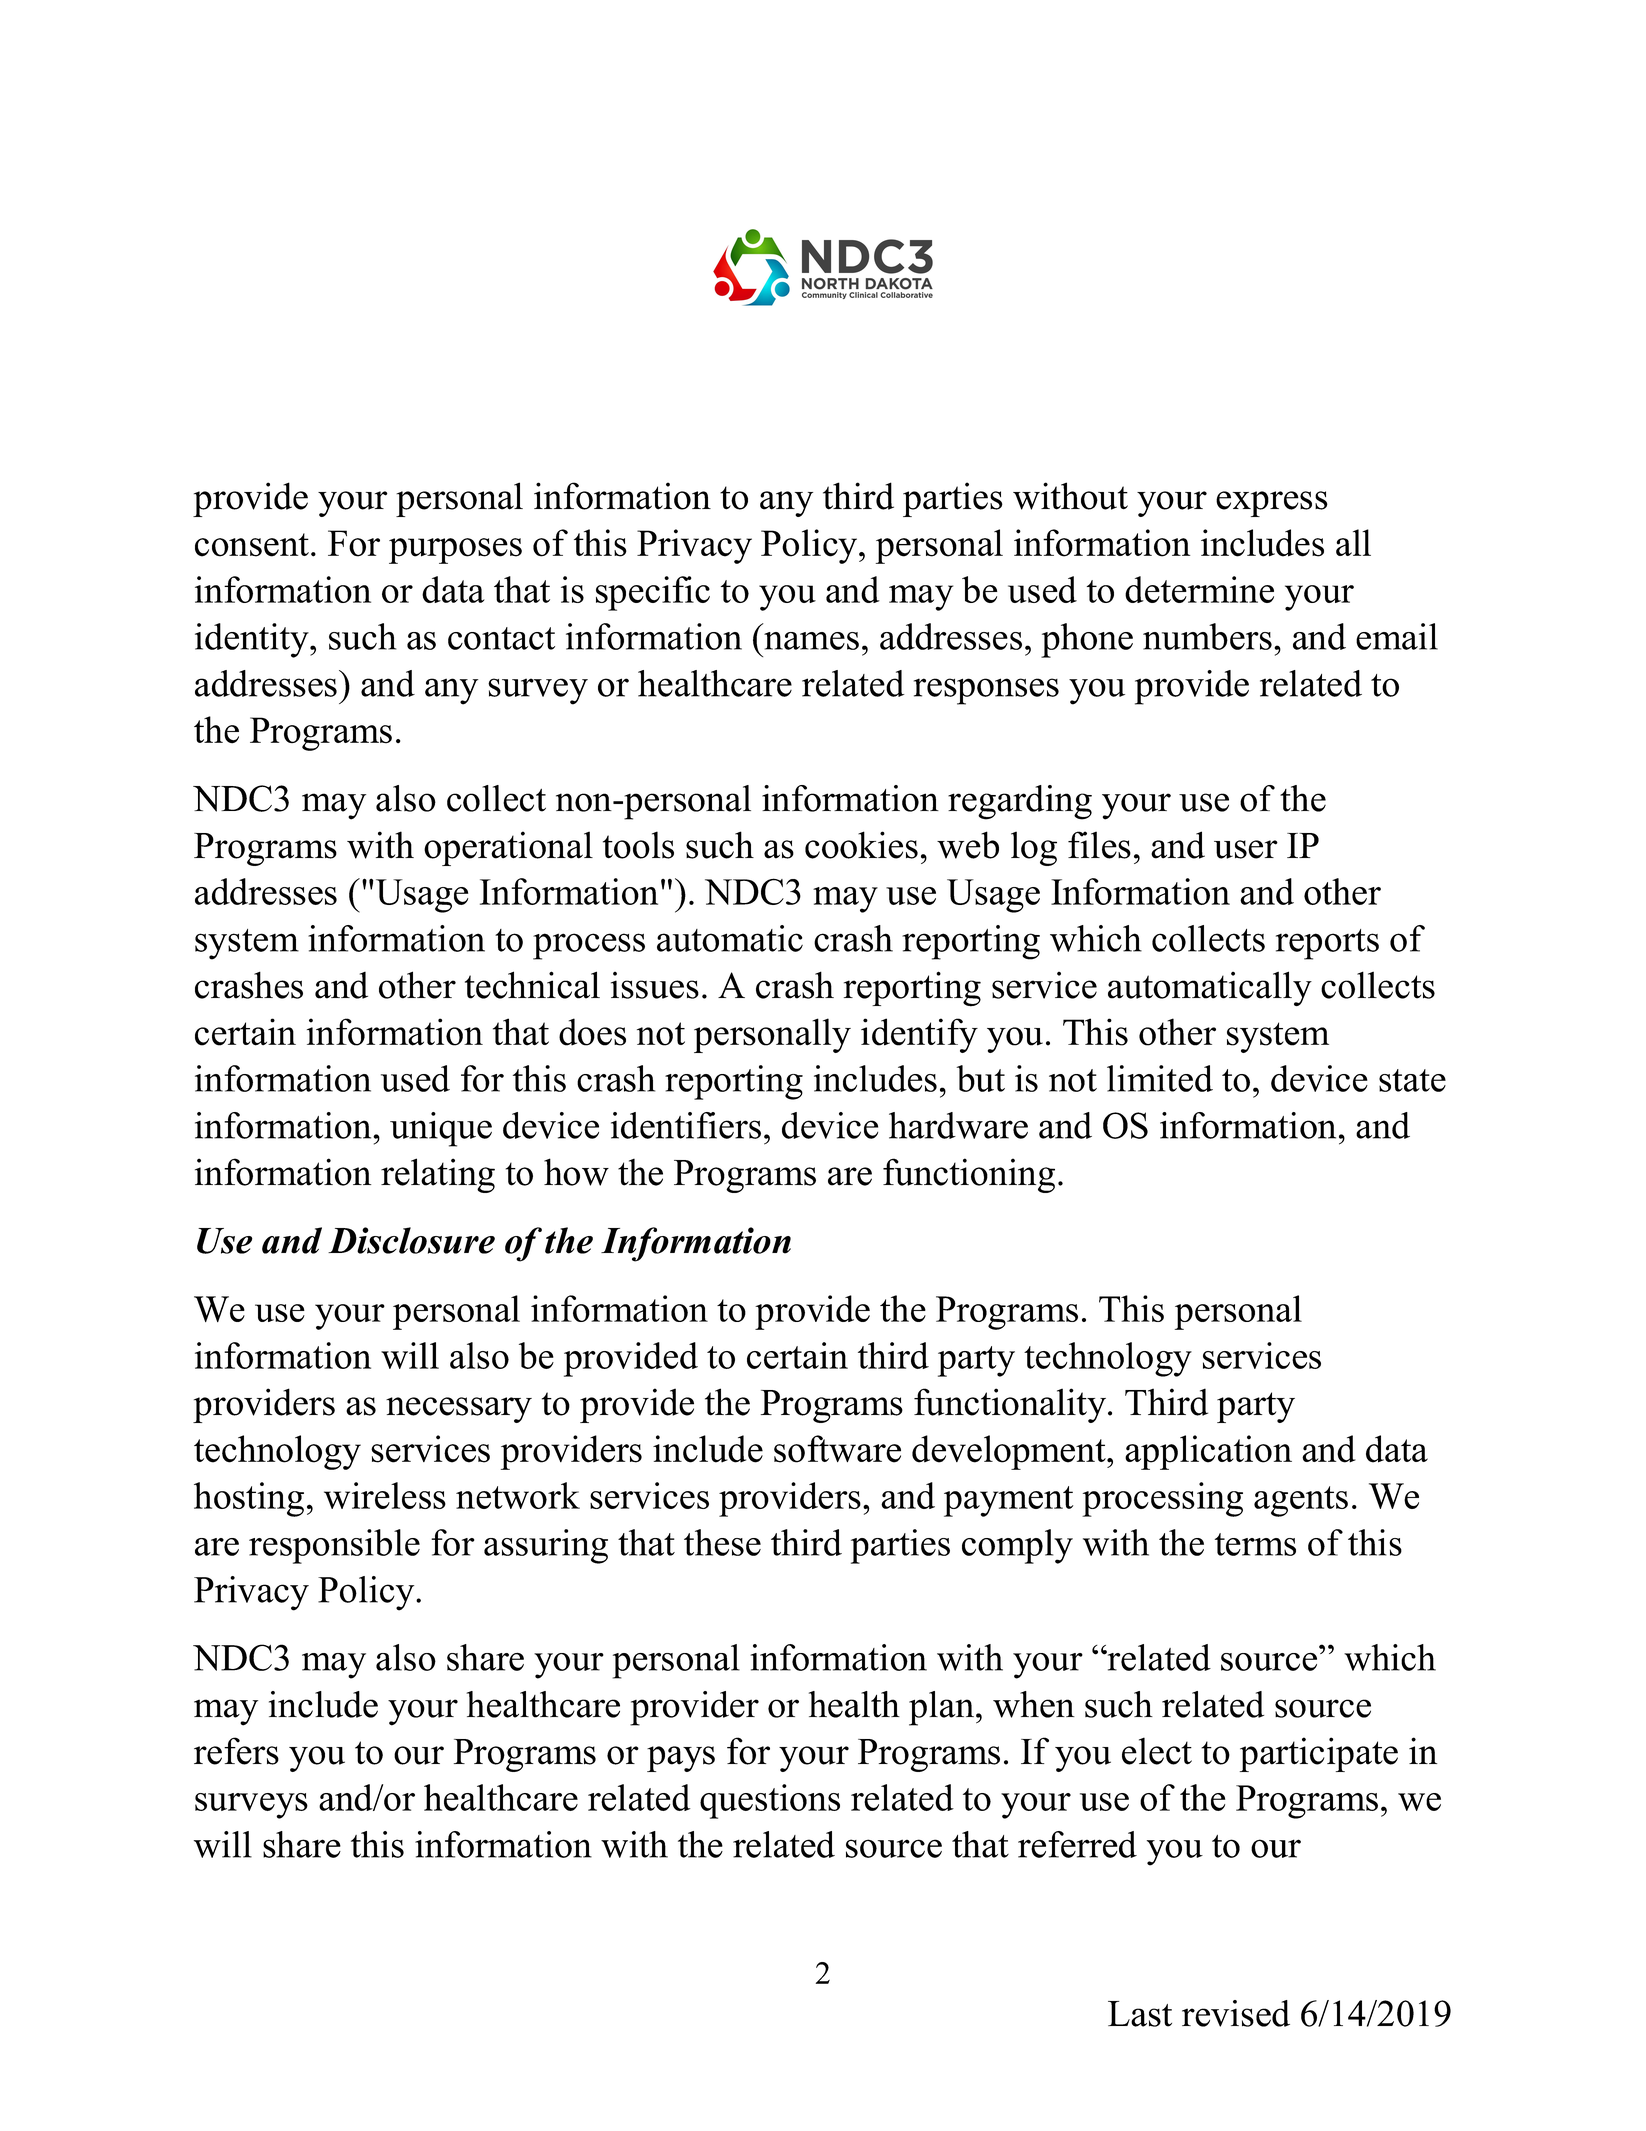  Describe the element at coordinates (969, 1175) in the image. I see `functioning` at that location.
